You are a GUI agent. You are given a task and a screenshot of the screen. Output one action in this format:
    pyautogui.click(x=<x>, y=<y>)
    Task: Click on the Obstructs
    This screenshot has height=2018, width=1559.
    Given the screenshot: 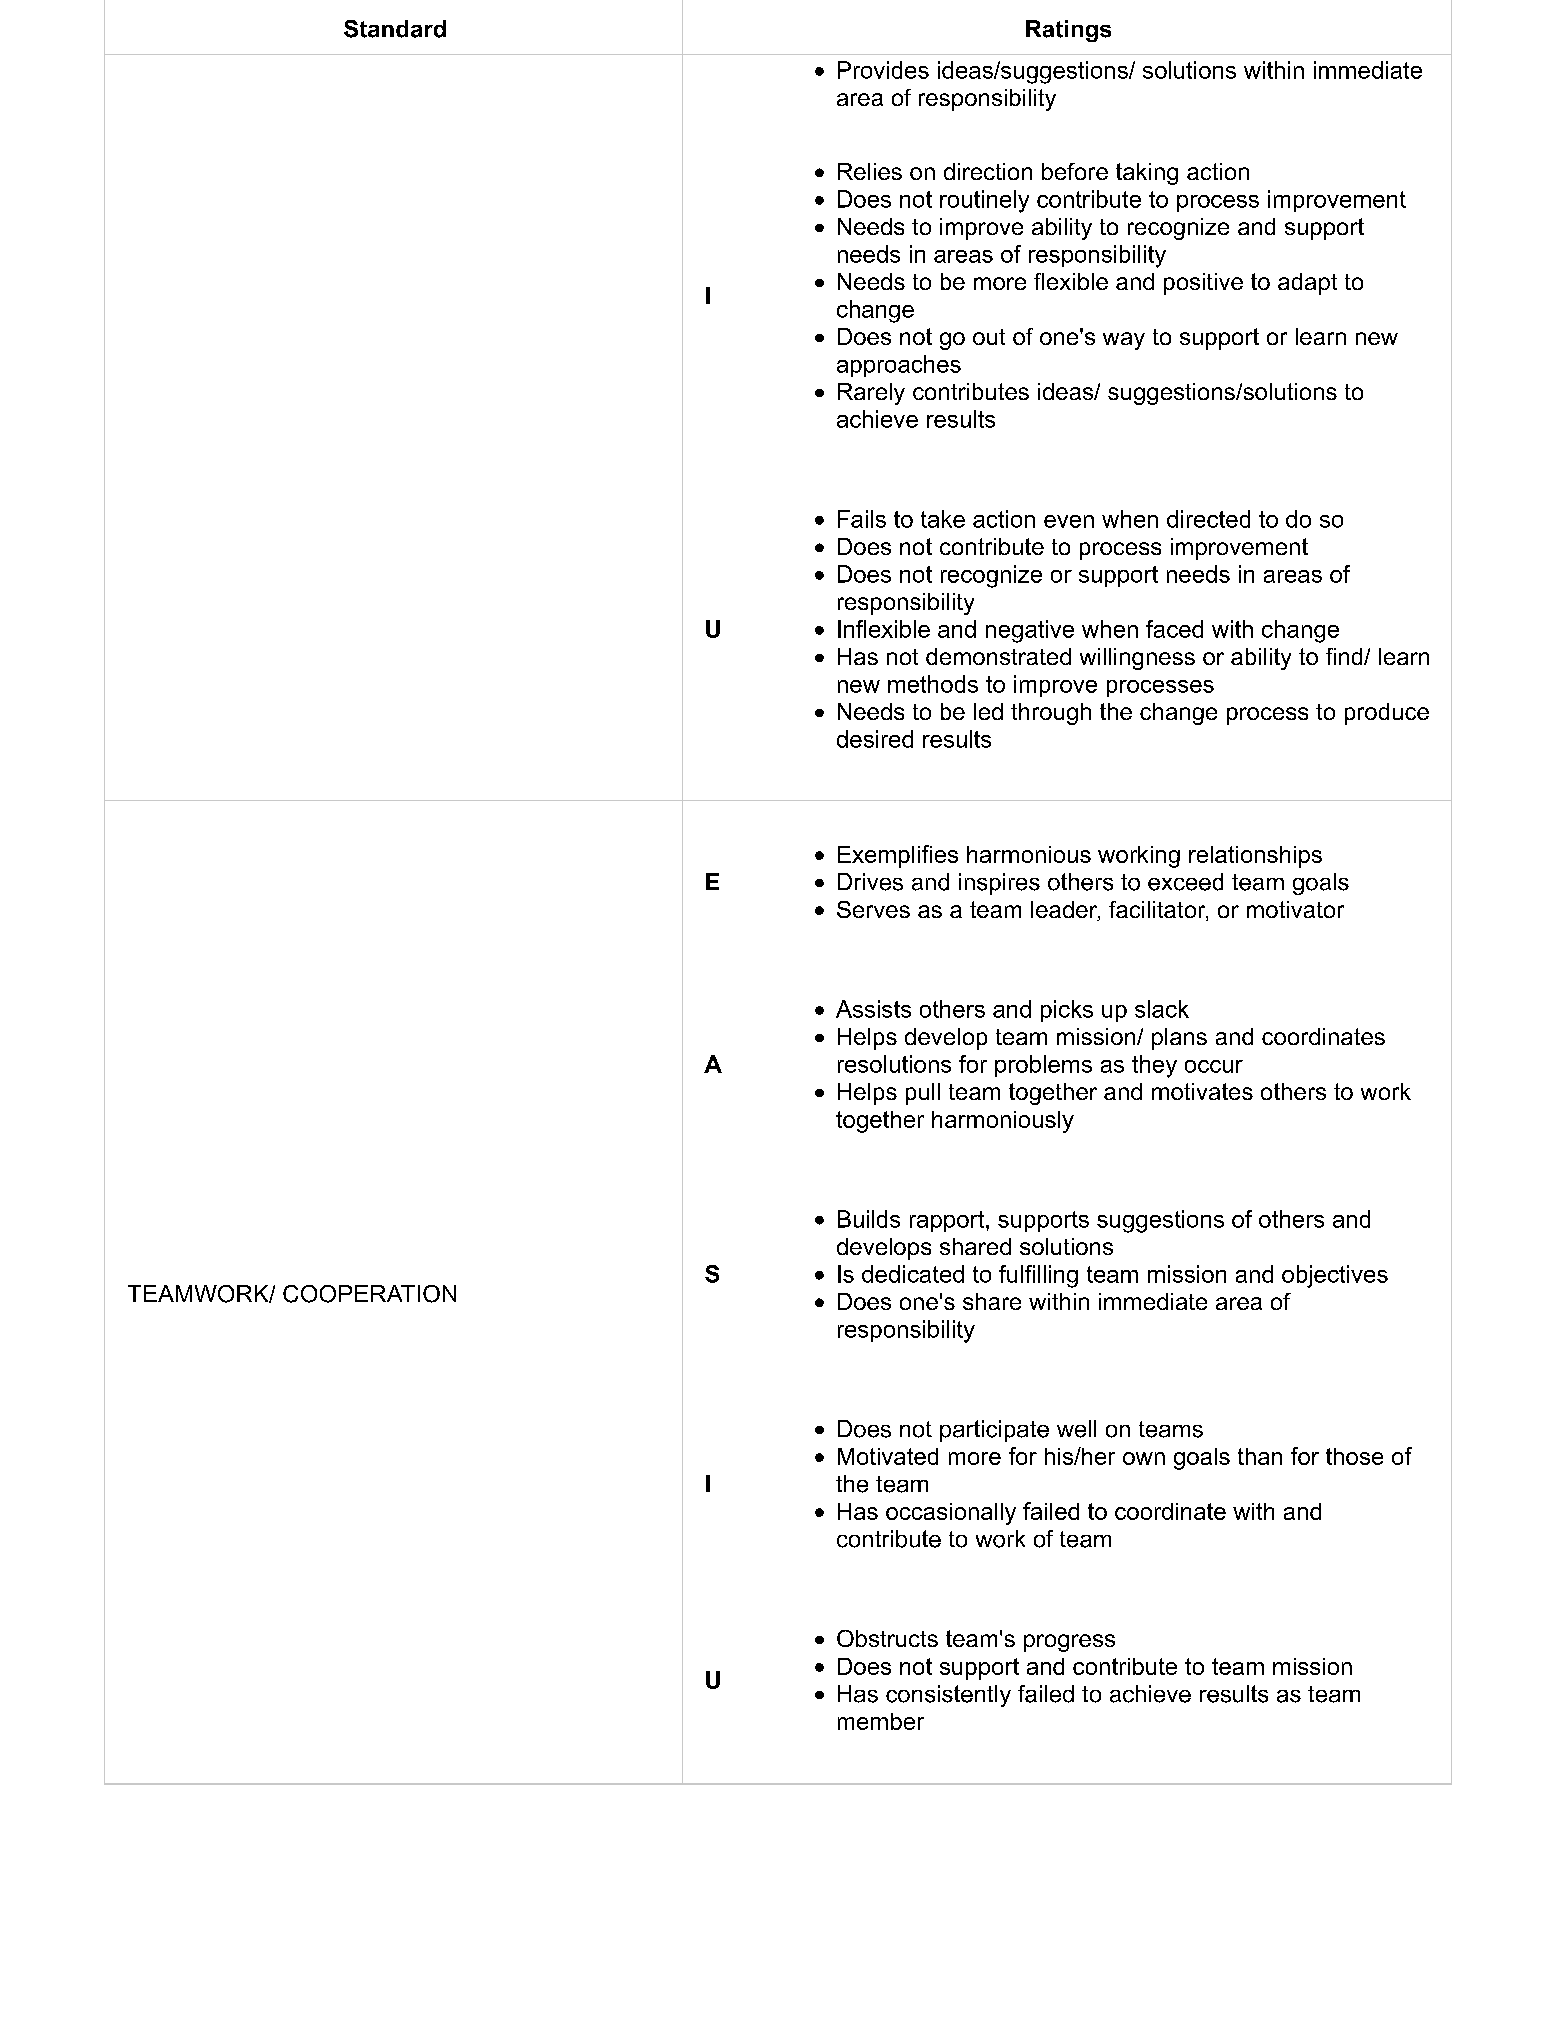 What is the action you would take?
    pyautogui.click(x=887, y=1638)
